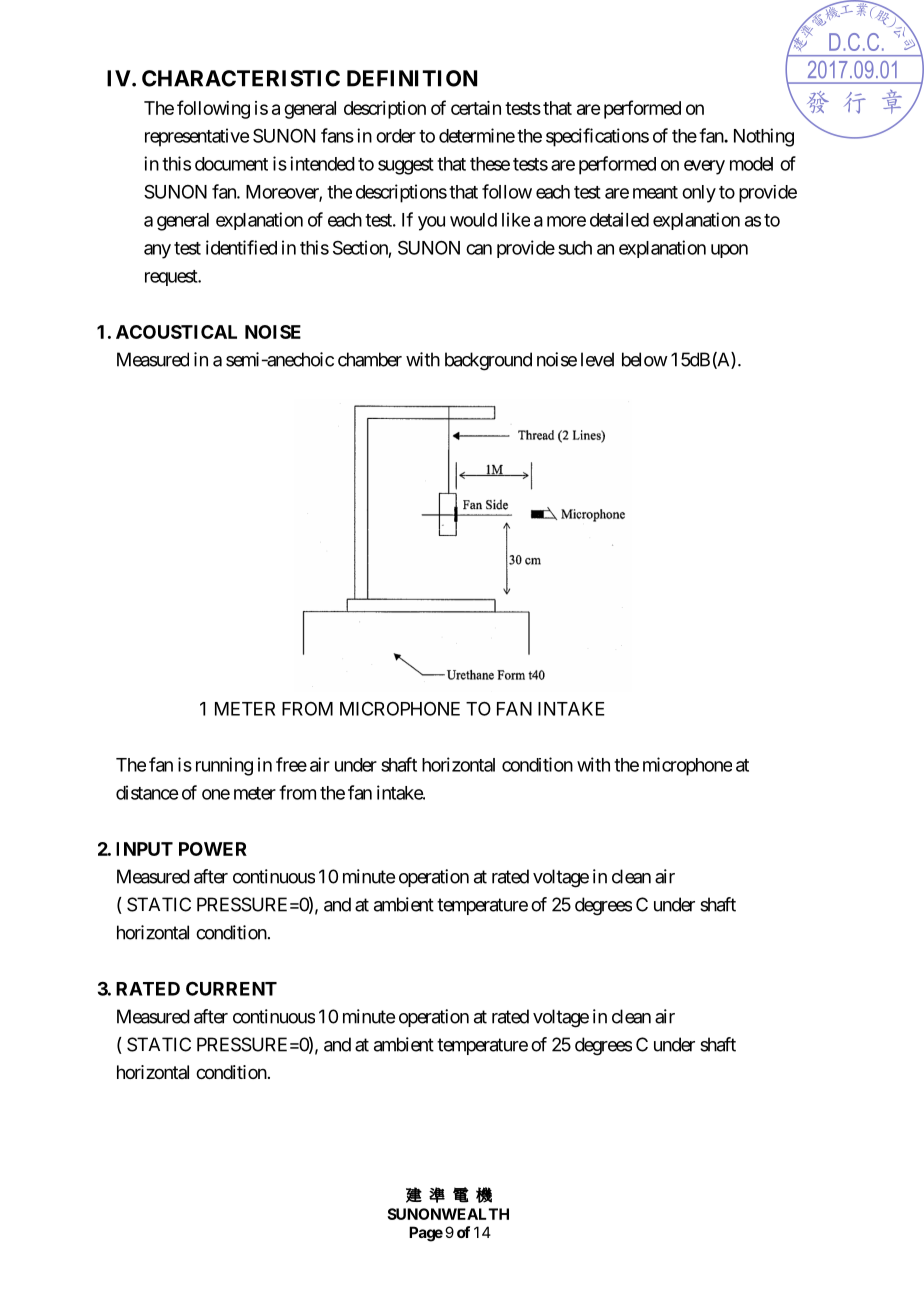 Image resolution: width=924 pixels, height=1308 pixels. Describe the element at coordinates (231, 988) in the page. I see `CURRENT` at that location.
